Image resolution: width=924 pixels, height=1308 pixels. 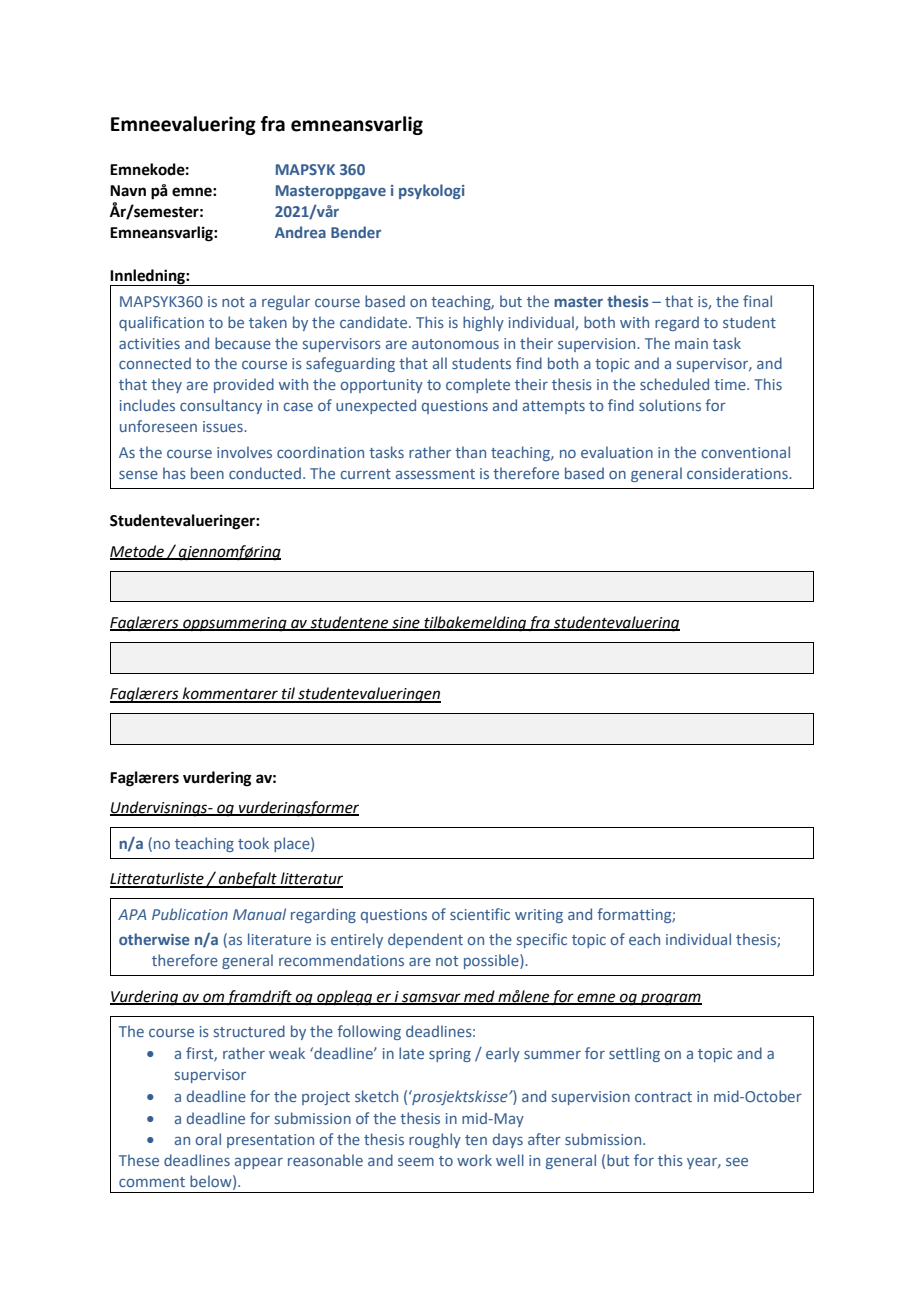 What do you see at coordinates (670, 999) in the image?
I see `program` at bounding box center [670, 999].
